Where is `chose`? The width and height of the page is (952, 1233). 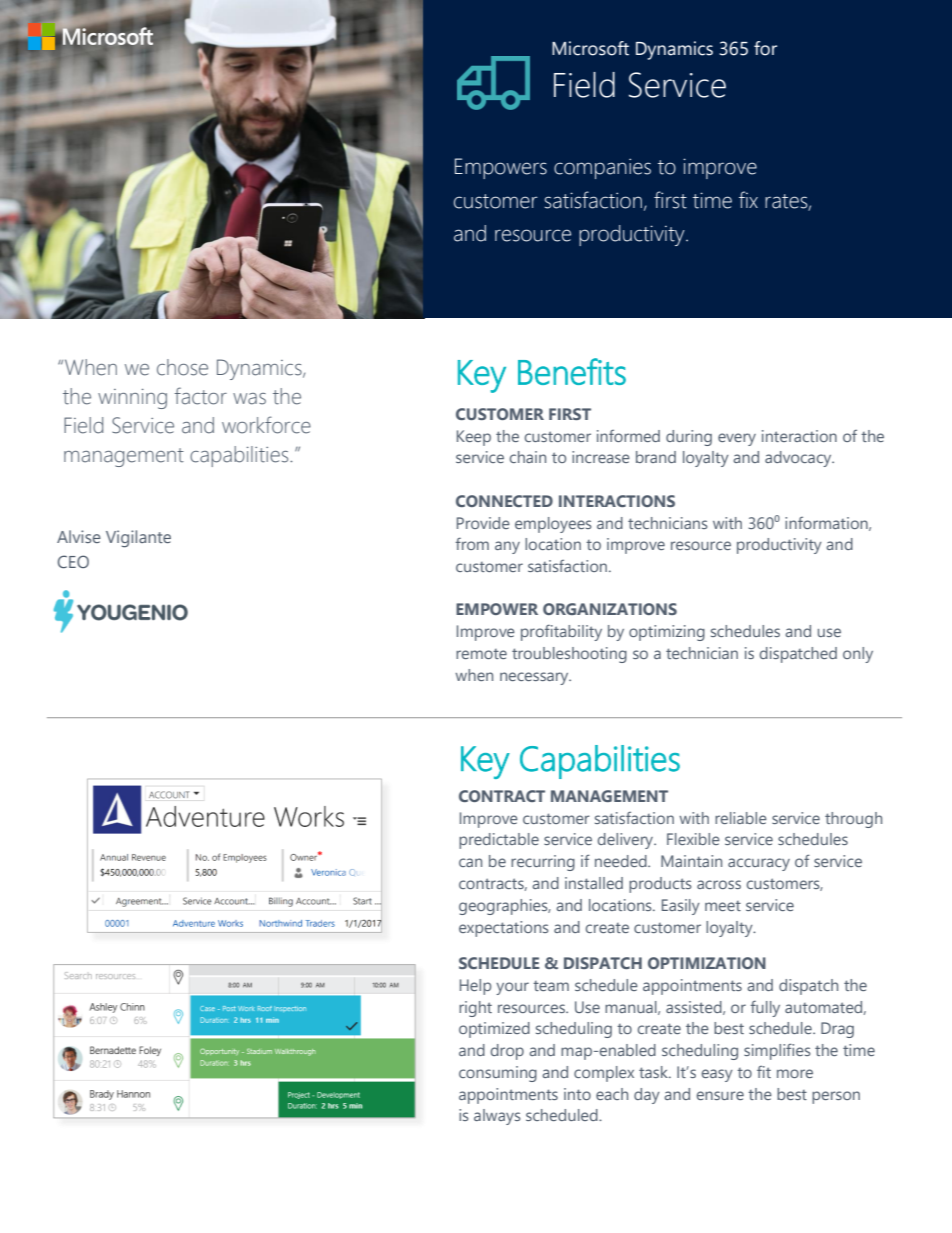 chose is located at coordinates (182, 367).
